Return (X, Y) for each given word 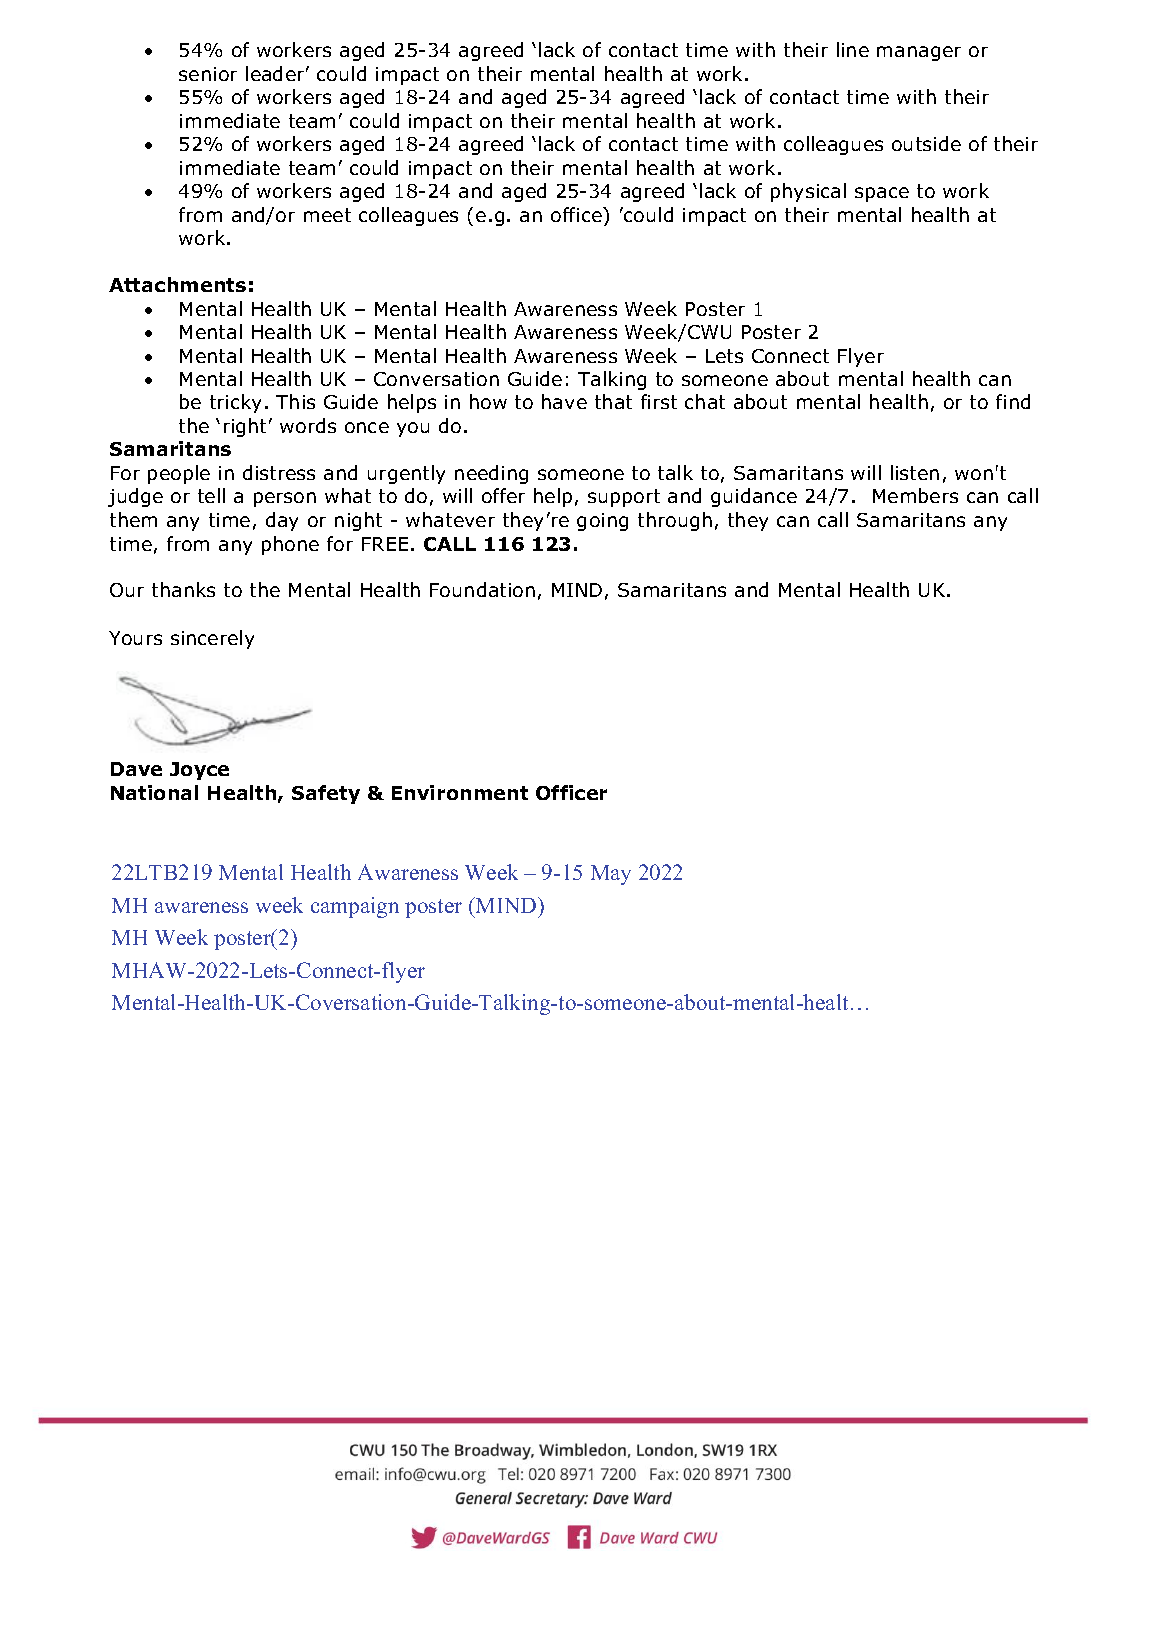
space (882, 194)
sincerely (212, 639)
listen (915, 472)
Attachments (177, 284)
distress (279, 472)
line (853, 49)
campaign (355, 907)
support (624, 498)
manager (919, 53)
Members (915, 495)
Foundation (482, 589)
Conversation (436, 379)
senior (208, 74)
